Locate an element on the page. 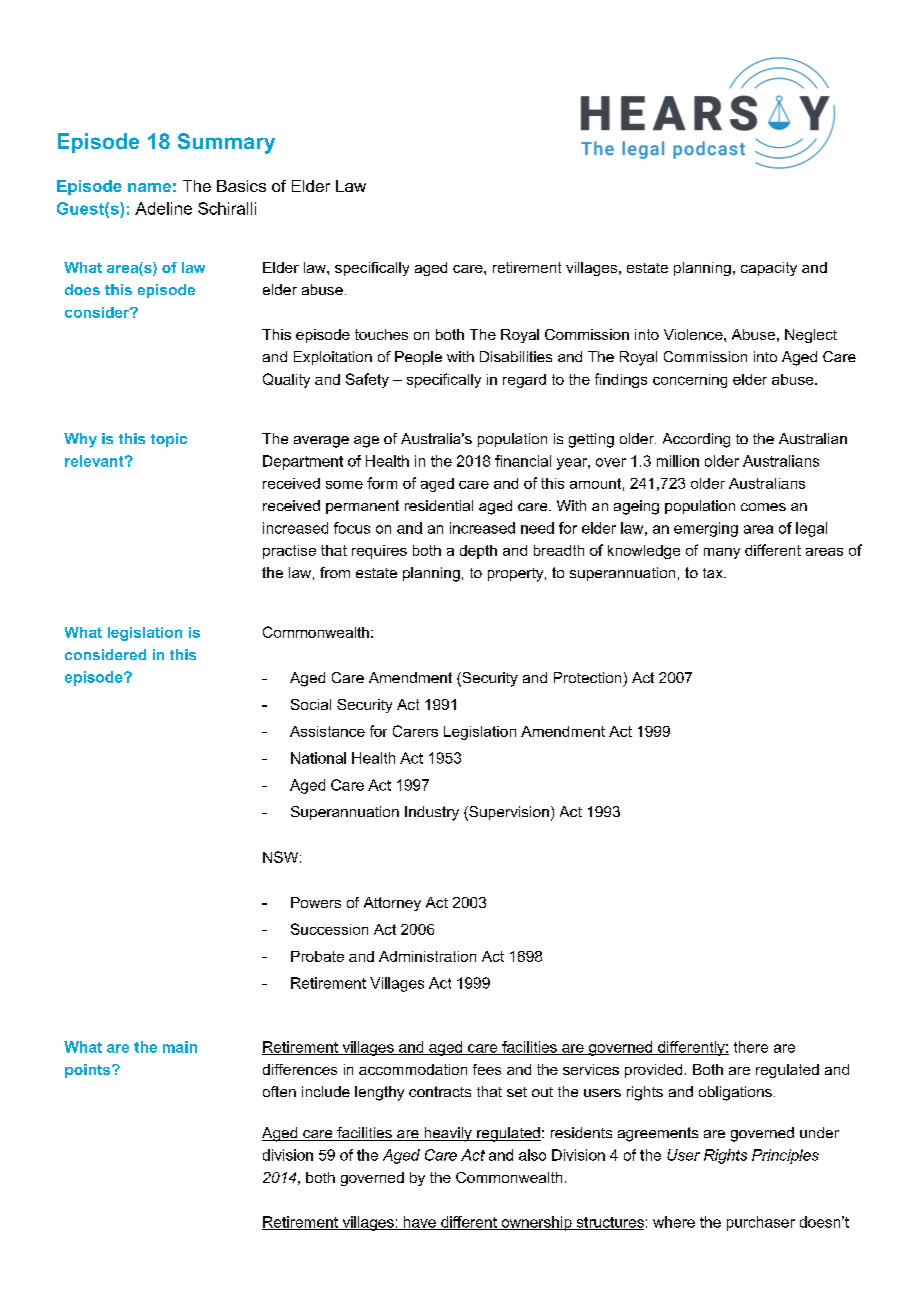  capacity is located at coordinates (769, 269).
